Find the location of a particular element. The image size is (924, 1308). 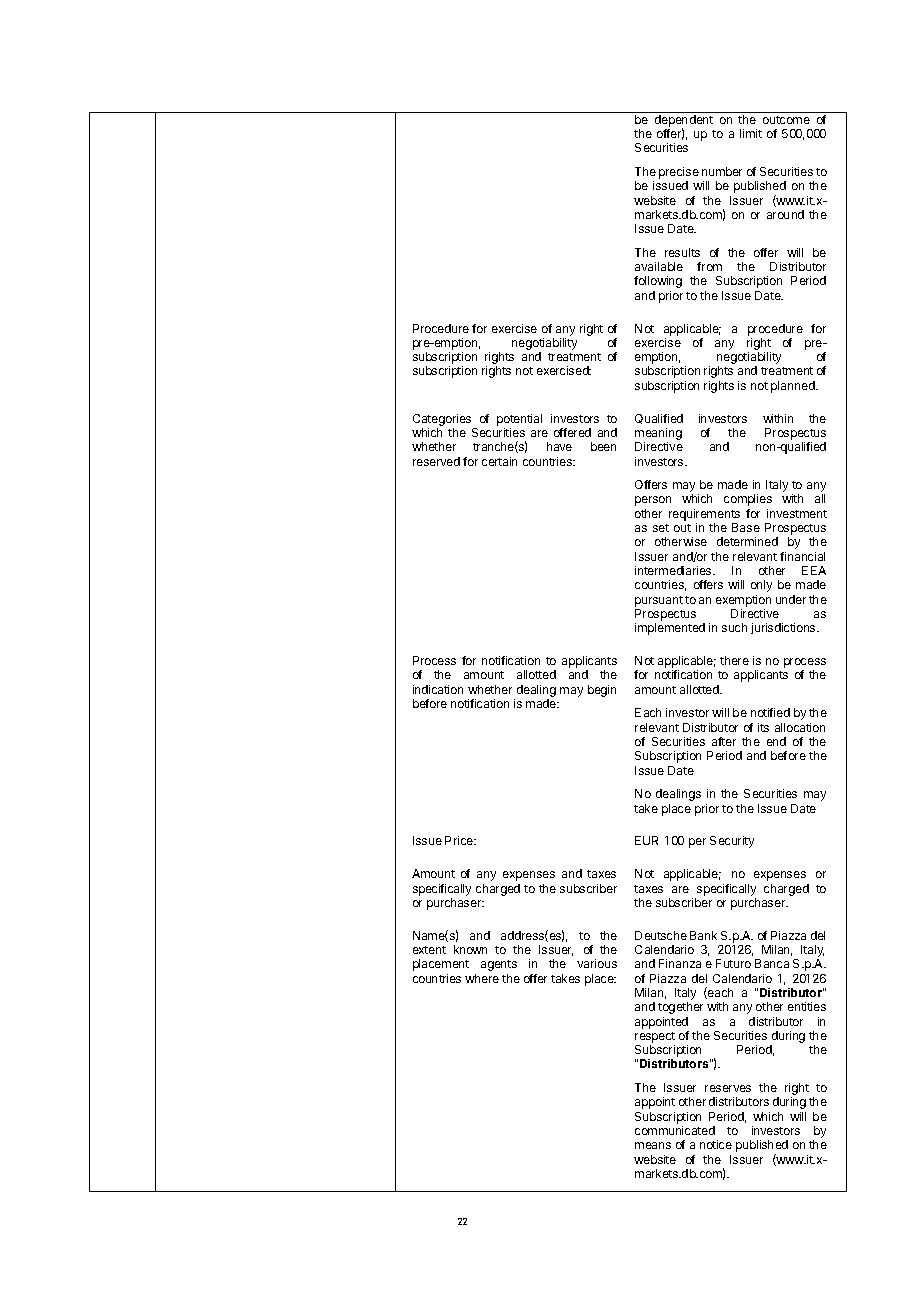

EUR is located at coordinates (646, 840).
